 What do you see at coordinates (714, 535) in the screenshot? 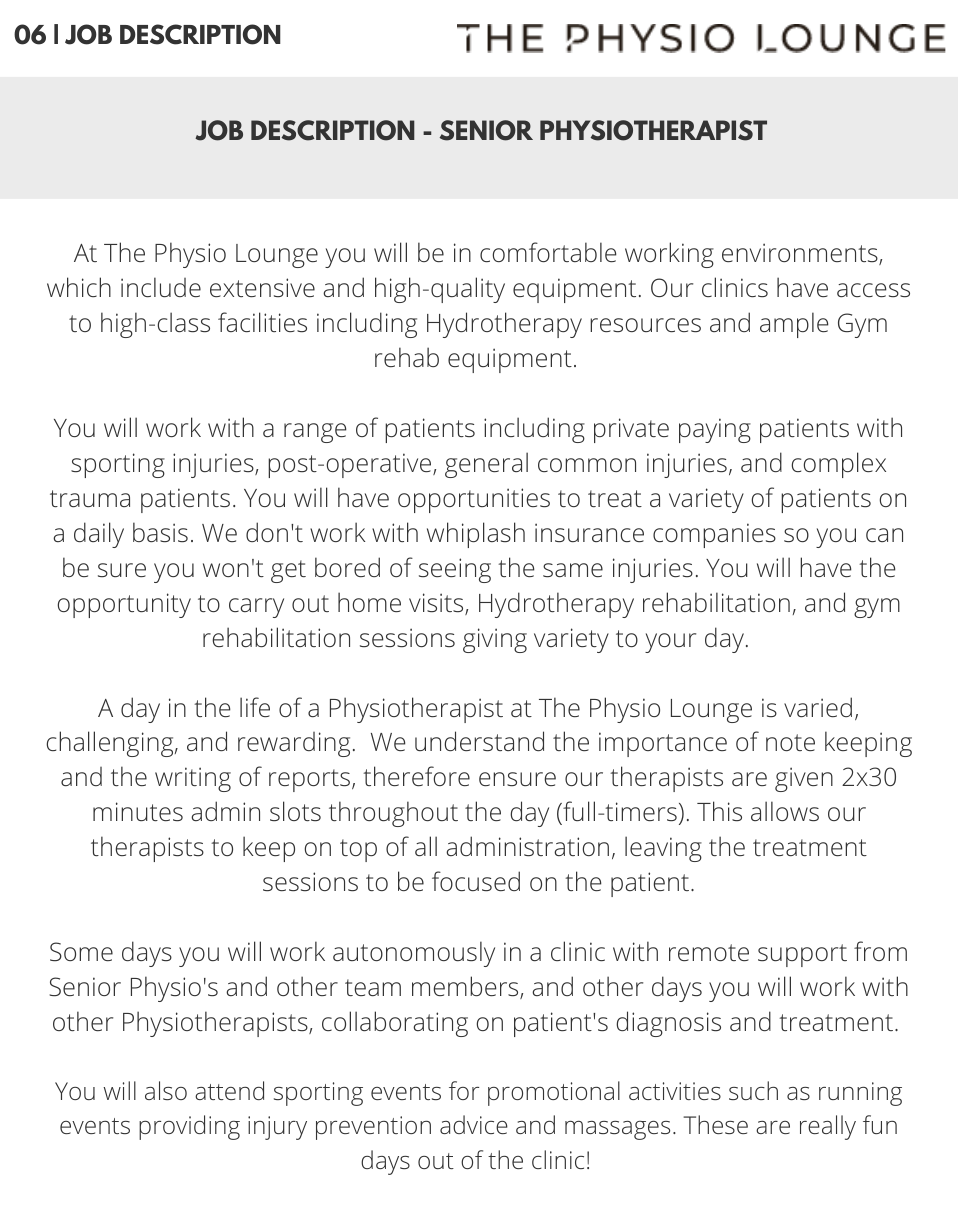
I see `companies` at bounding box center [714, 535].
